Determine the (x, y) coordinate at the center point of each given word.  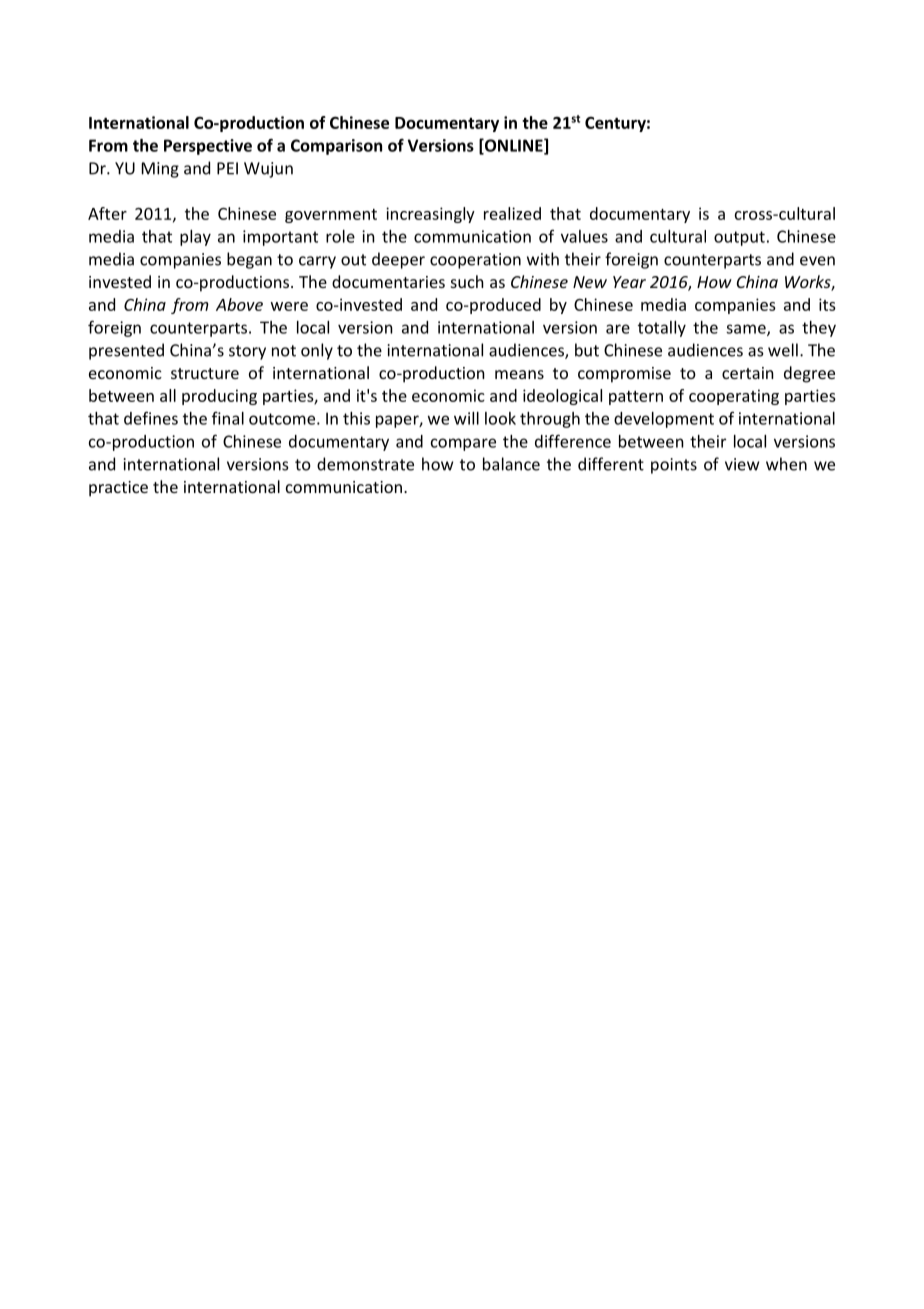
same (747, 330)
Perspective (208, 147)
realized (512, 213)
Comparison (336, 147)
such (467, 281)
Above (239, 304)
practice (118, 489)
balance (511, 464)
